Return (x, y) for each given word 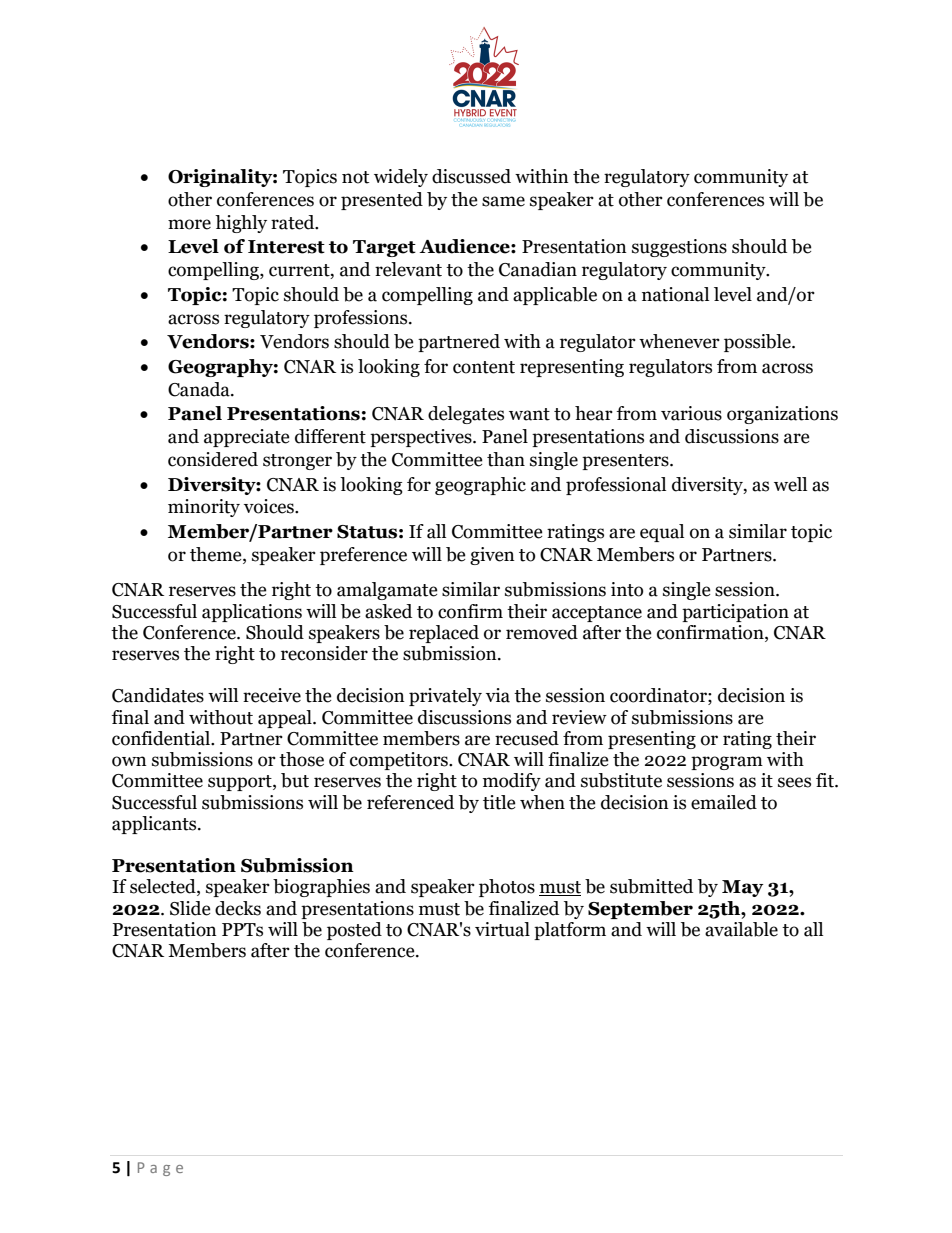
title (499, 802)
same (503, 201)
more (189, 224)
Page (160, 1169)
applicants (155, 825)
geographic (480, 486)
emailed (724, 802)
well (790, 484)
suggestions (679, 248)
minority (204, 508)
